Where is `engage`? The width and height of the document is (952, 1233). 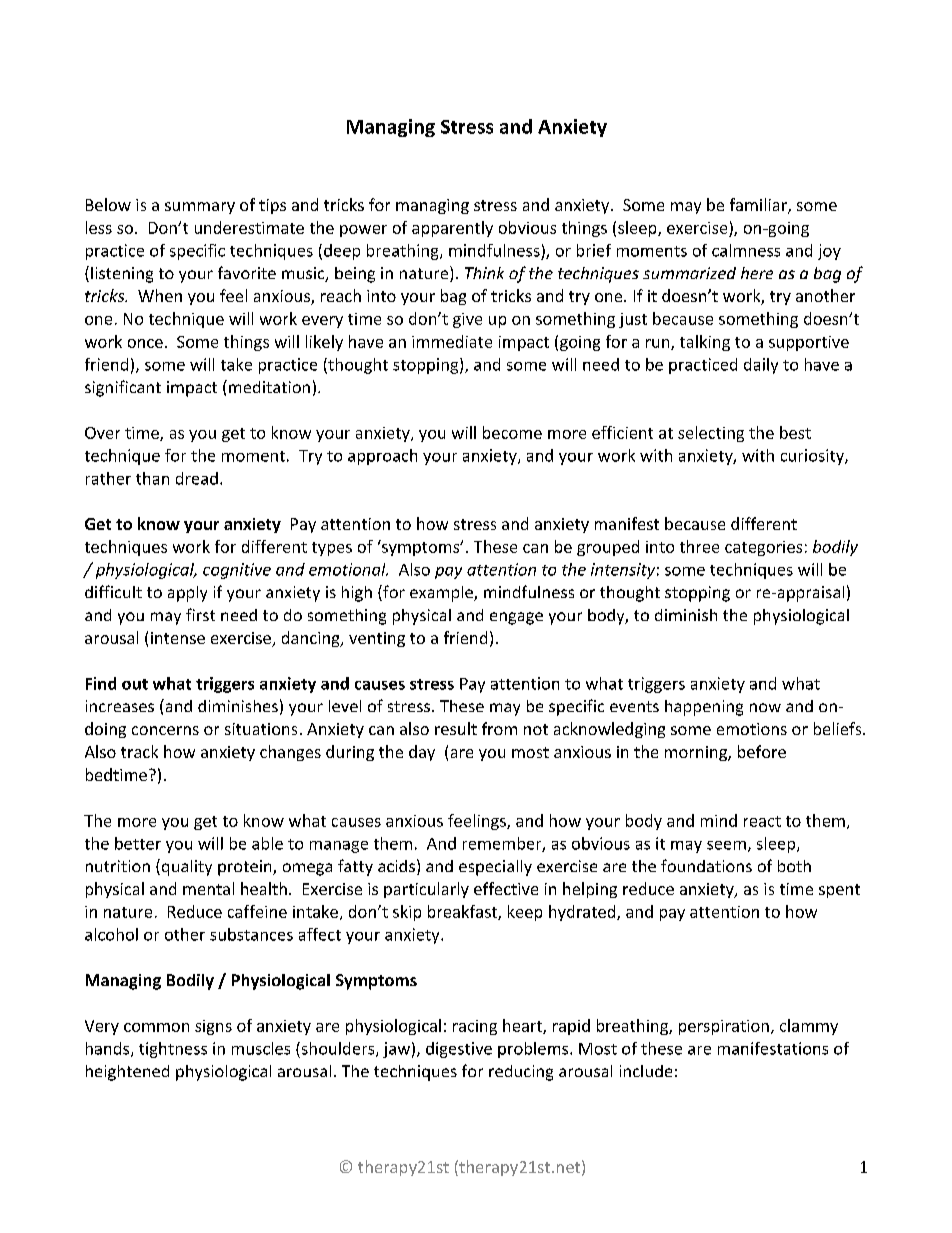
engage is located at coordinates (516, 618).
